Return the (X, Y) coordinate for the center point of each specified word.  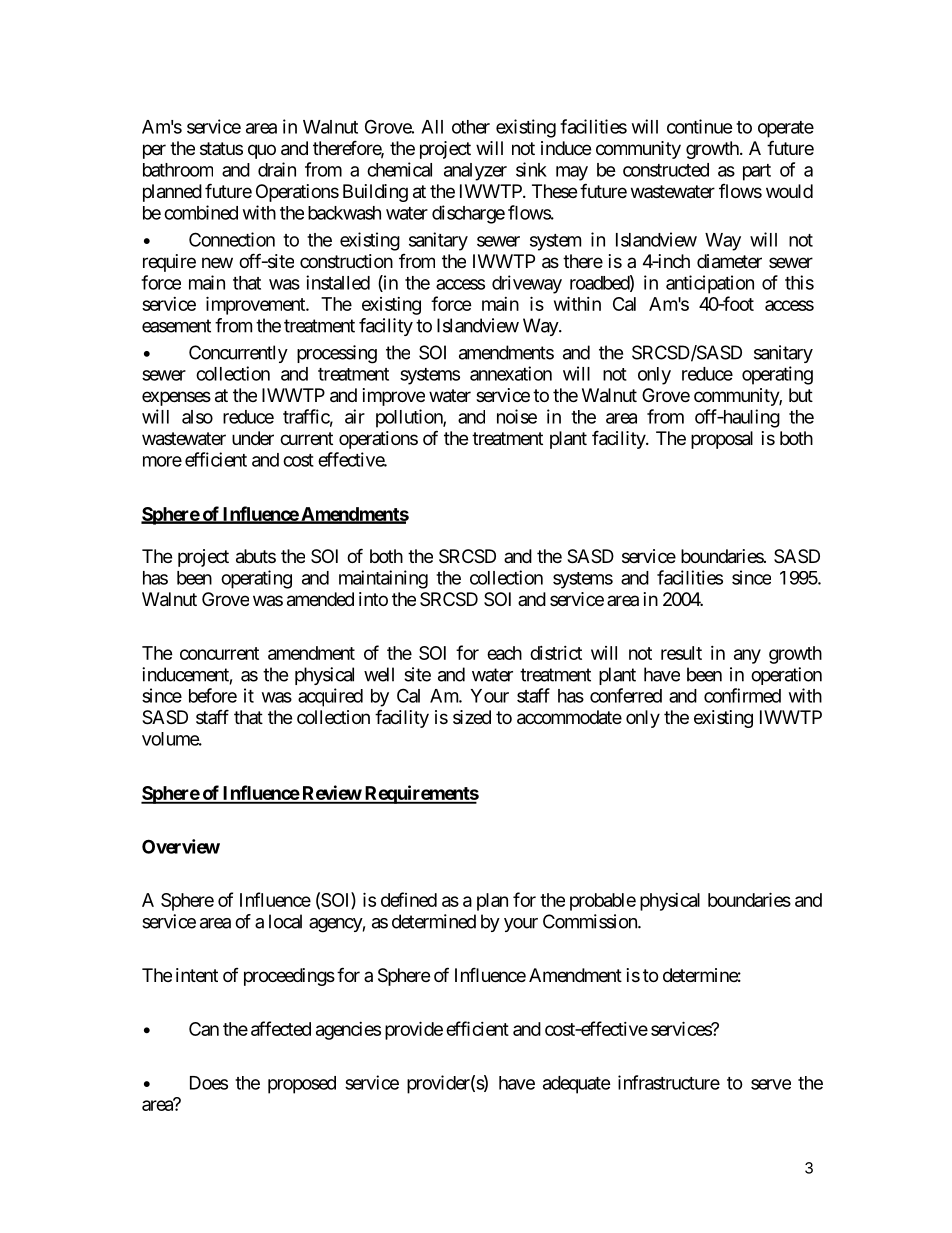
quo (262, 151)
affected (281, 1028)
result (681, 653)
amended (320, 599)
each (504, 653)
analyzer (475, 172)
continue (700, 126)
